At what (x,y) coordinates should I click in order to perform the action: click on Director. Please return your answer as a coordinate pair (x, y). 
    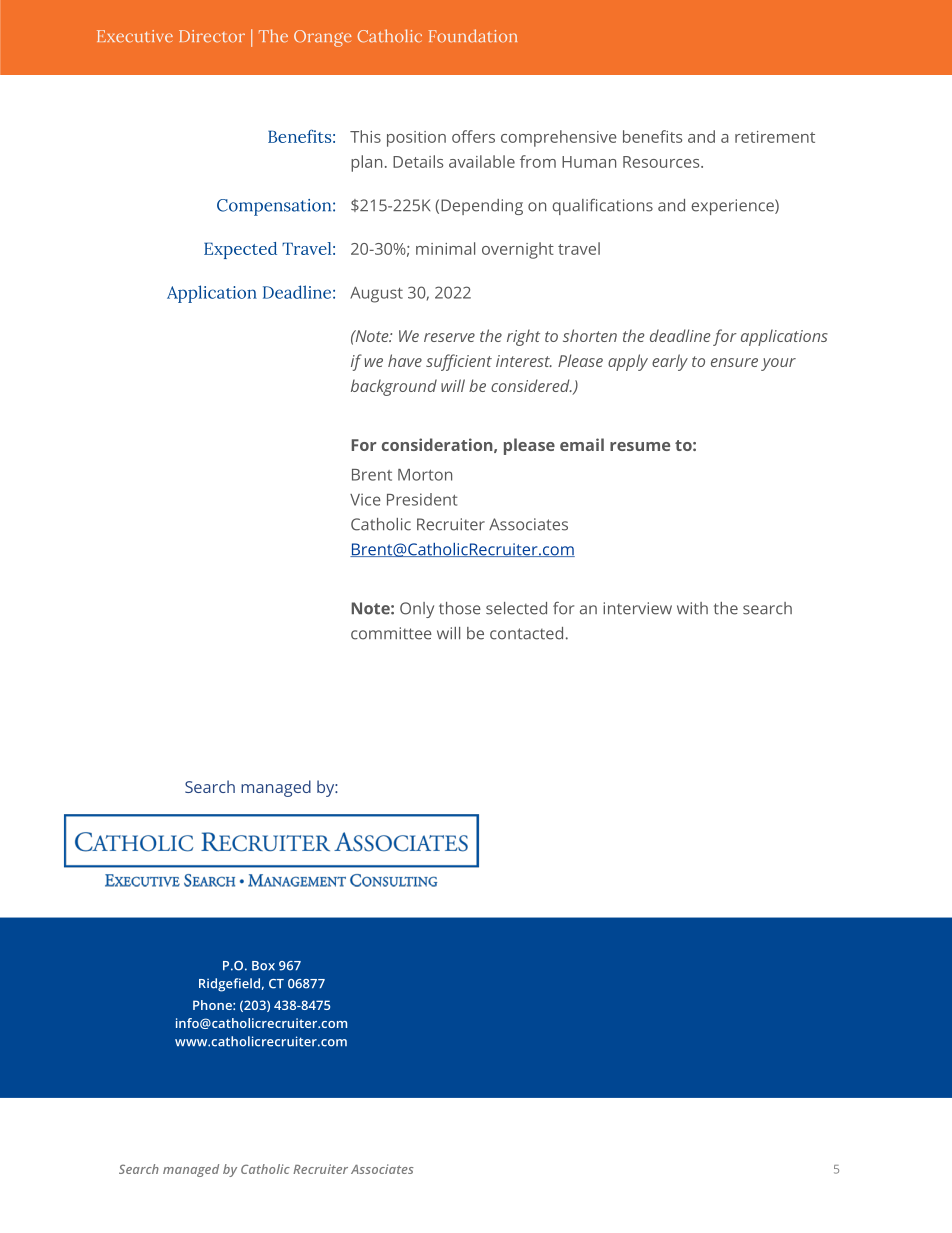
    Looking at the image, I should click on (212, 36).
